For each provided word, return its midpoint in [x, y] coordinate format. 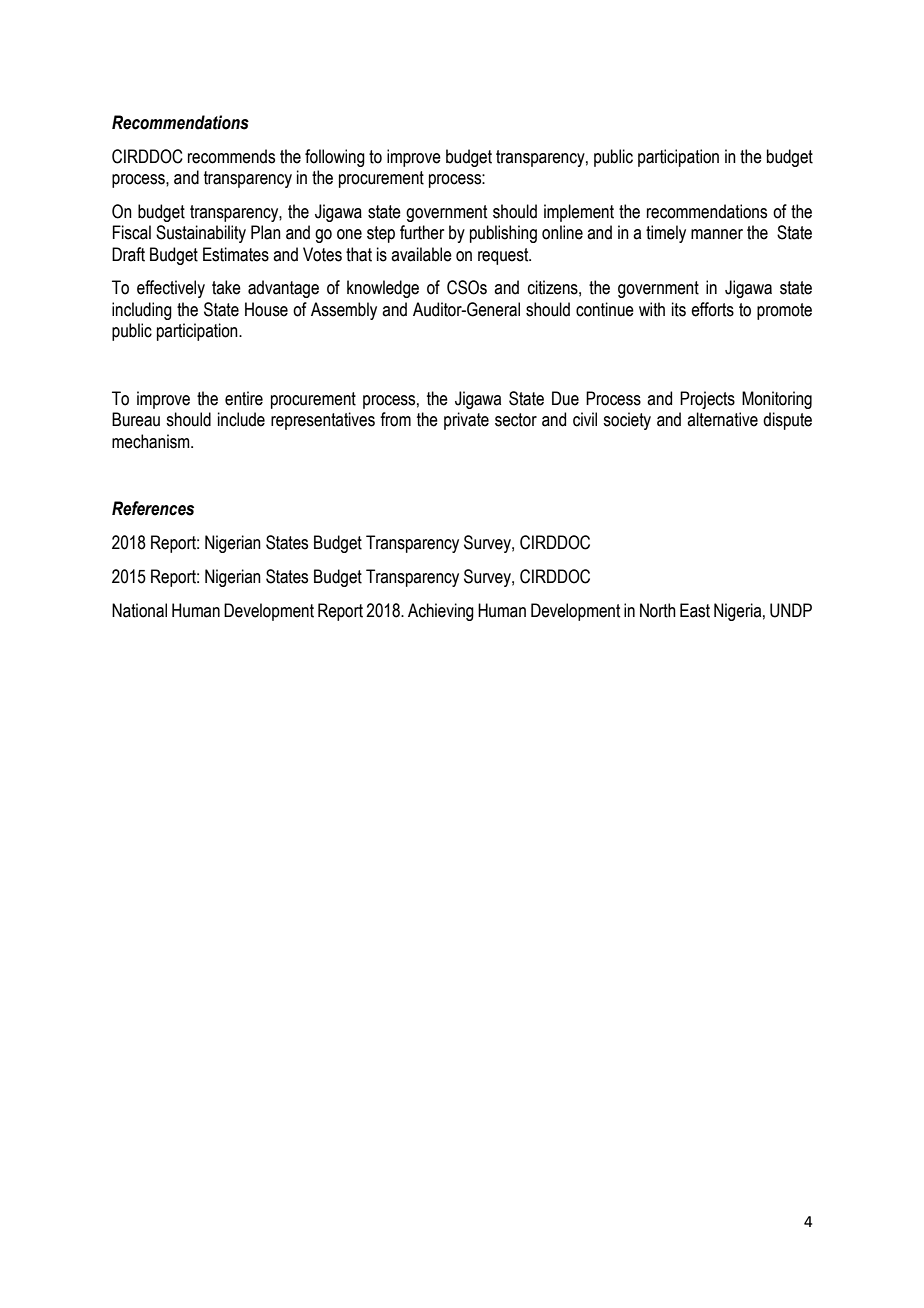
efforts [712, 309]
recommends [231, 156]
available [421, 254]
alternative [722, 419]
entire [244, 398]
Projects [707, 400]
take [226, 287]
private [466, 421]
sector [516, 420]
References [153, 508]
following [335, 158]
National [139, 610]
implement [579, 213]
